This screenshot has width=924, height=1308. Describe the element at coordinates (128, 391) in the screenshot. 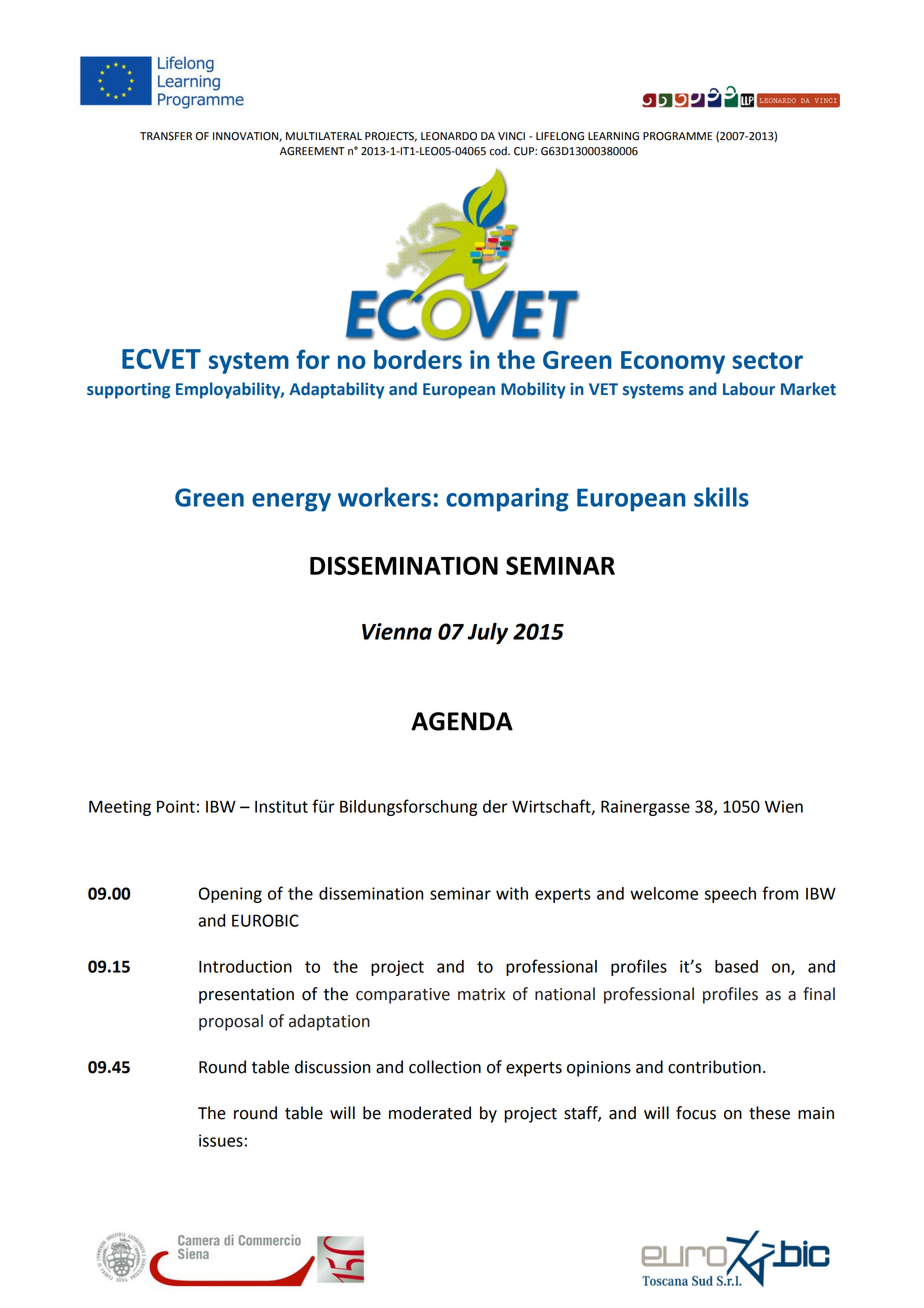

I see `supporting` at that location.
